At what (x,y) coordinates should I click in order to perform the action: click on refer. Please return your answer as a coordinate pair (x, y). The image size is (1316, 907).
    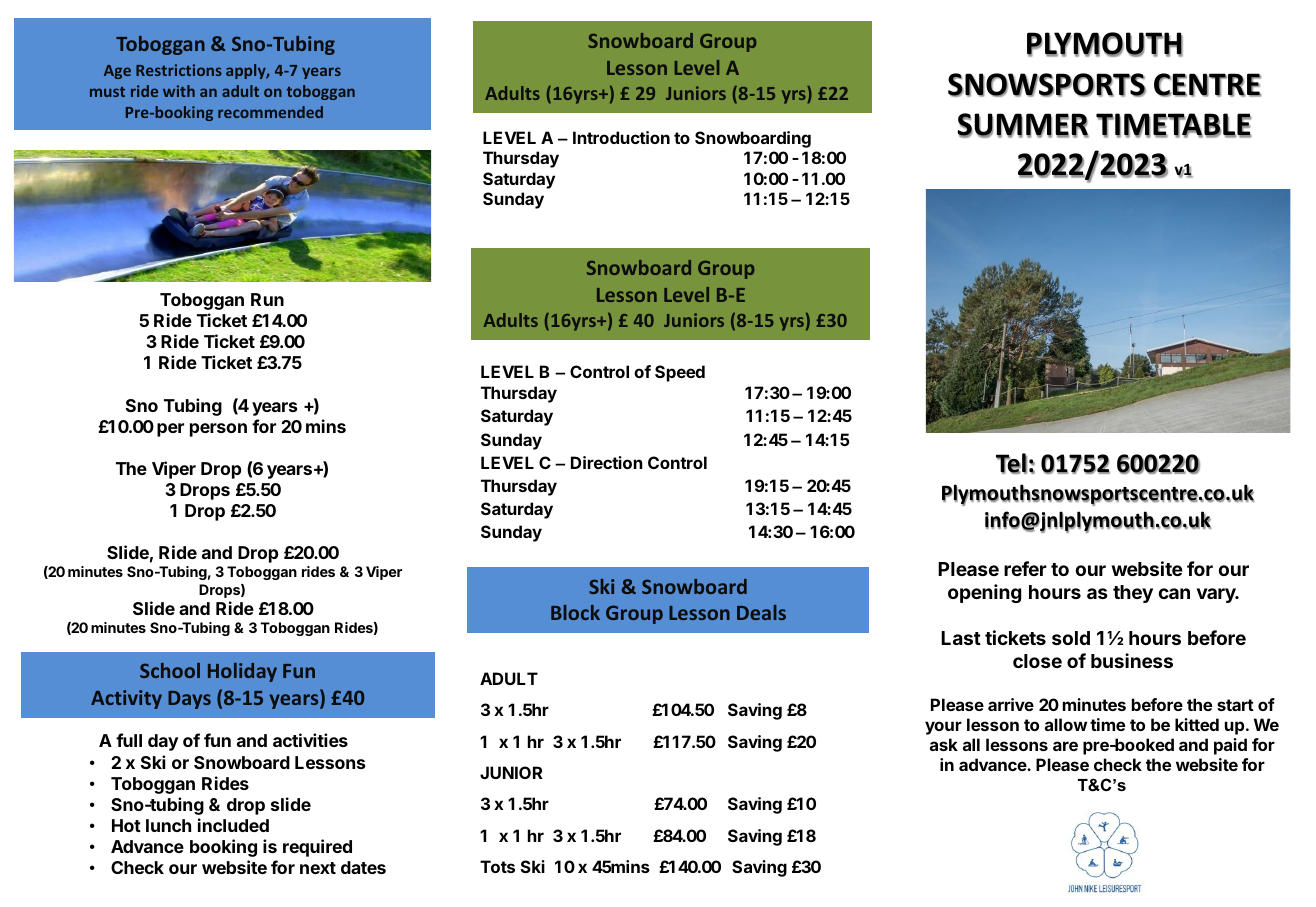
    Looking at the image, I should click on (1025, 568).
